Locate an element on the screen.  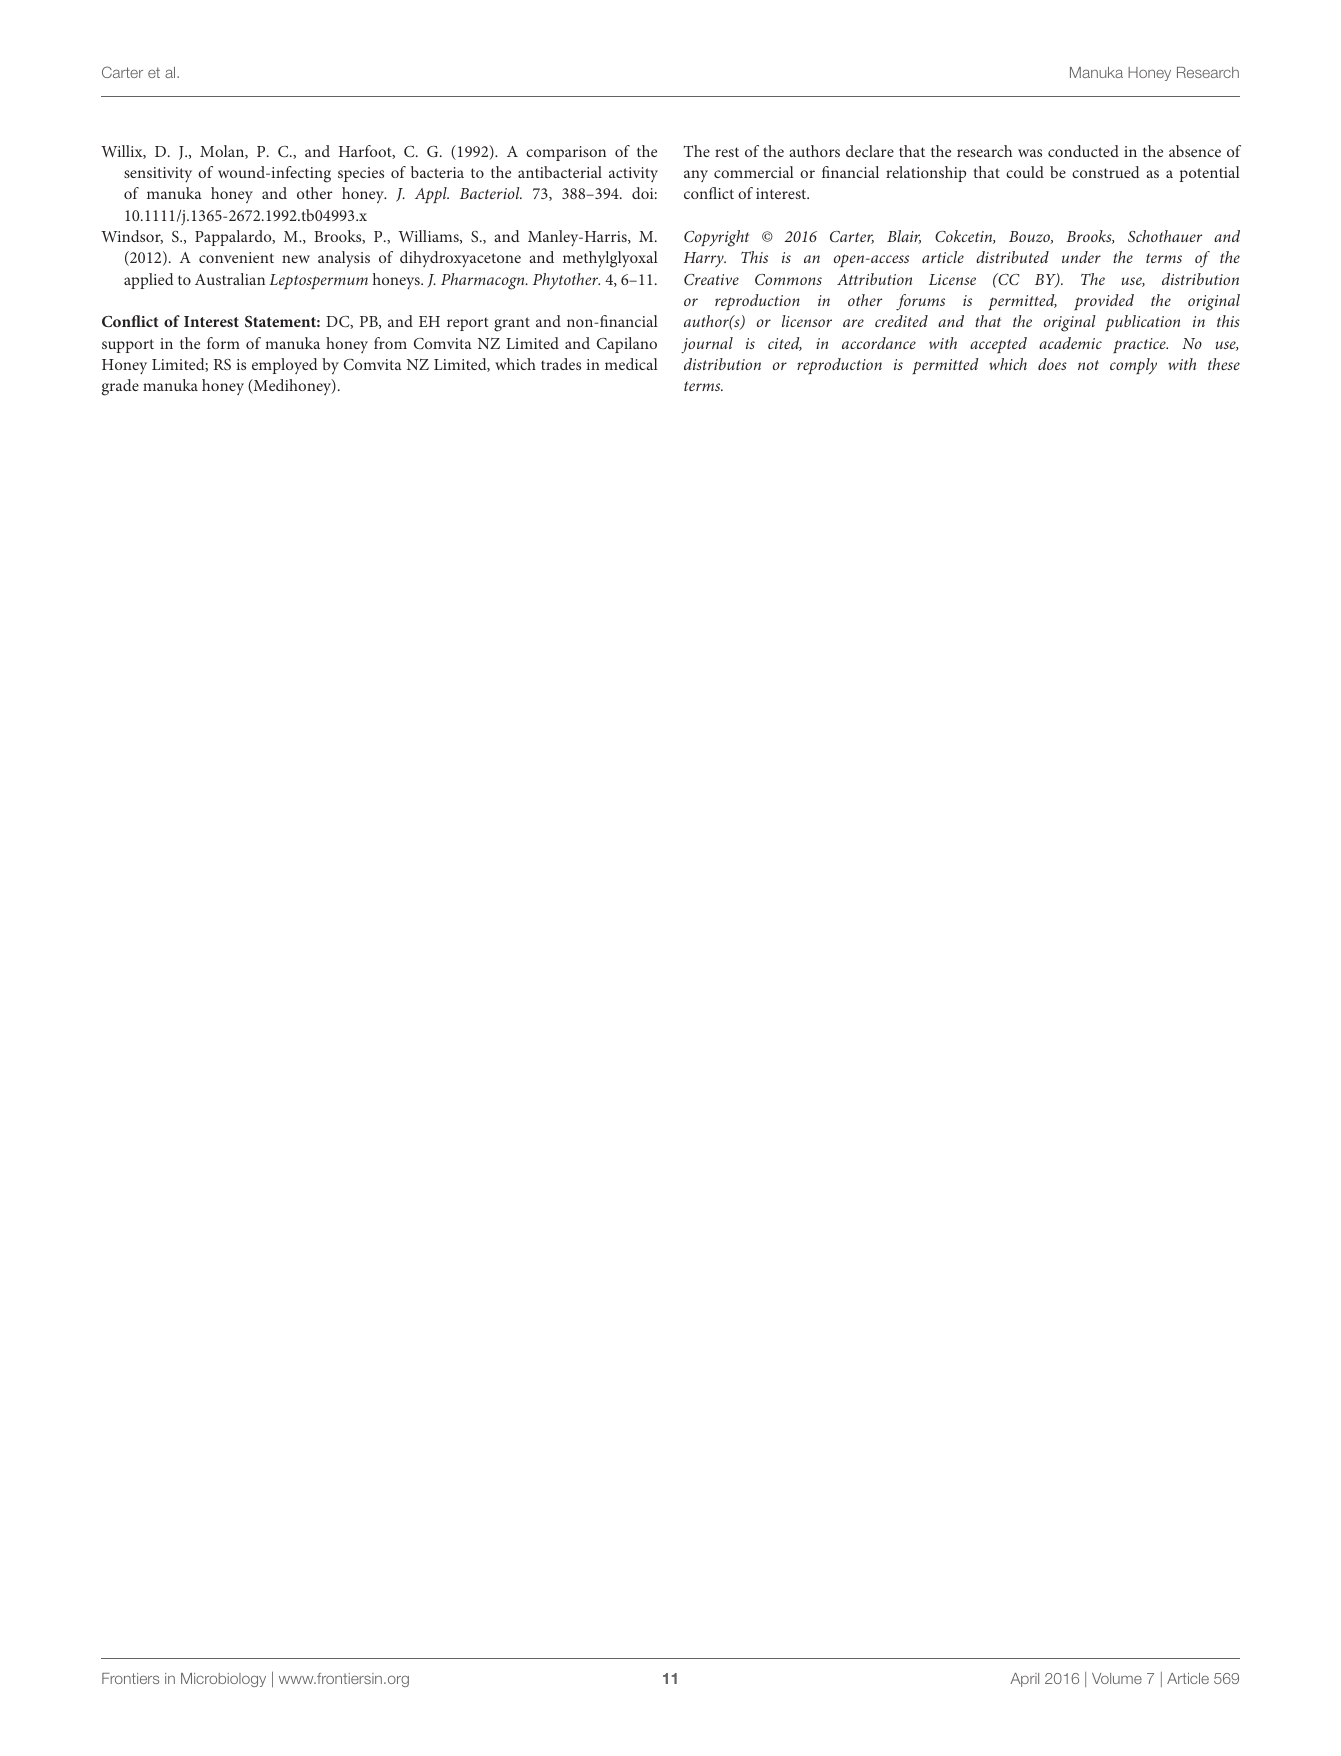
construed is located at coordinates (1106, 172).
